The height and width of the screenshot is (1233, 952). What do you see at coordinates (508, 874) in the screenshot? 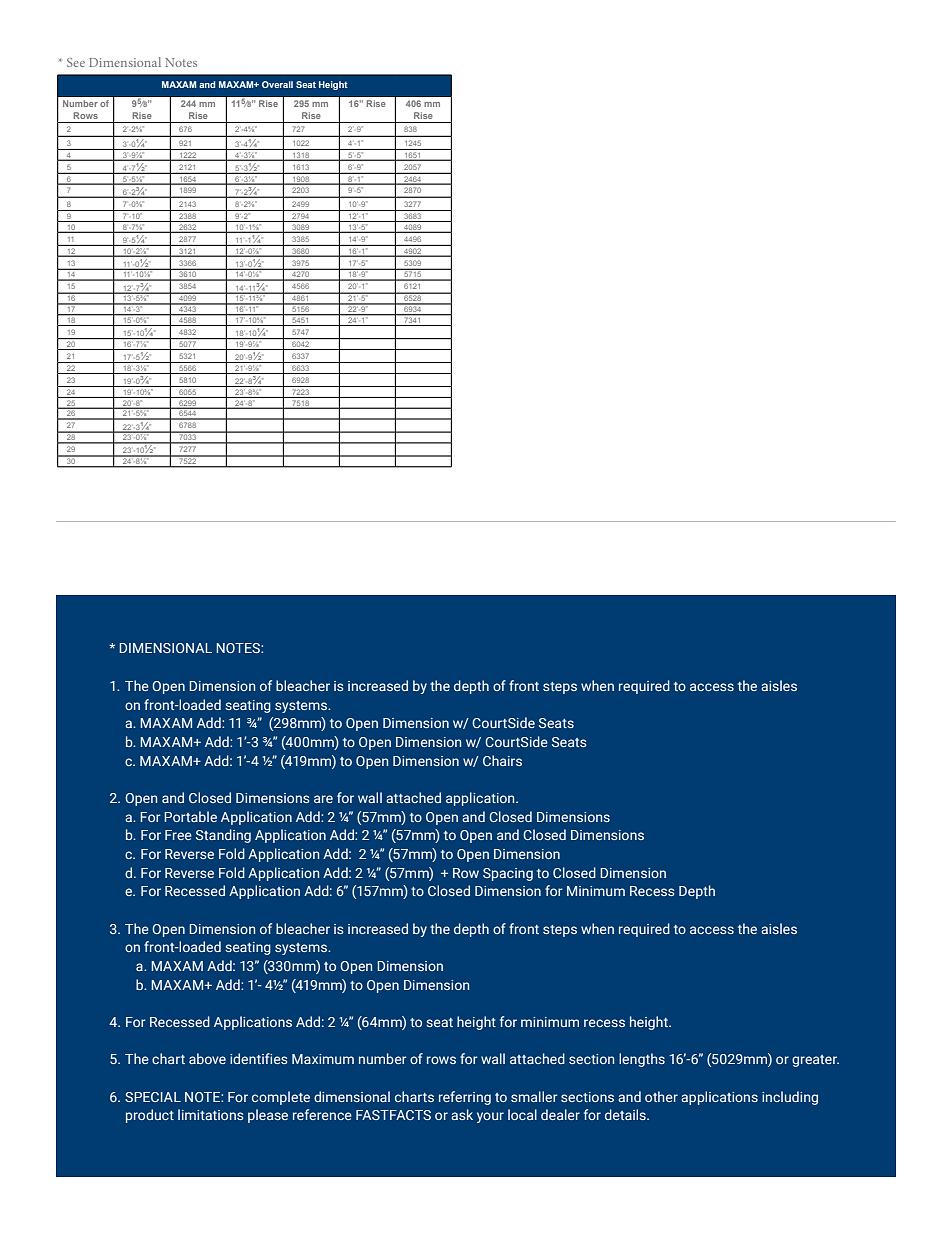
I see `Spacing` at bounding box center [508, 874].
